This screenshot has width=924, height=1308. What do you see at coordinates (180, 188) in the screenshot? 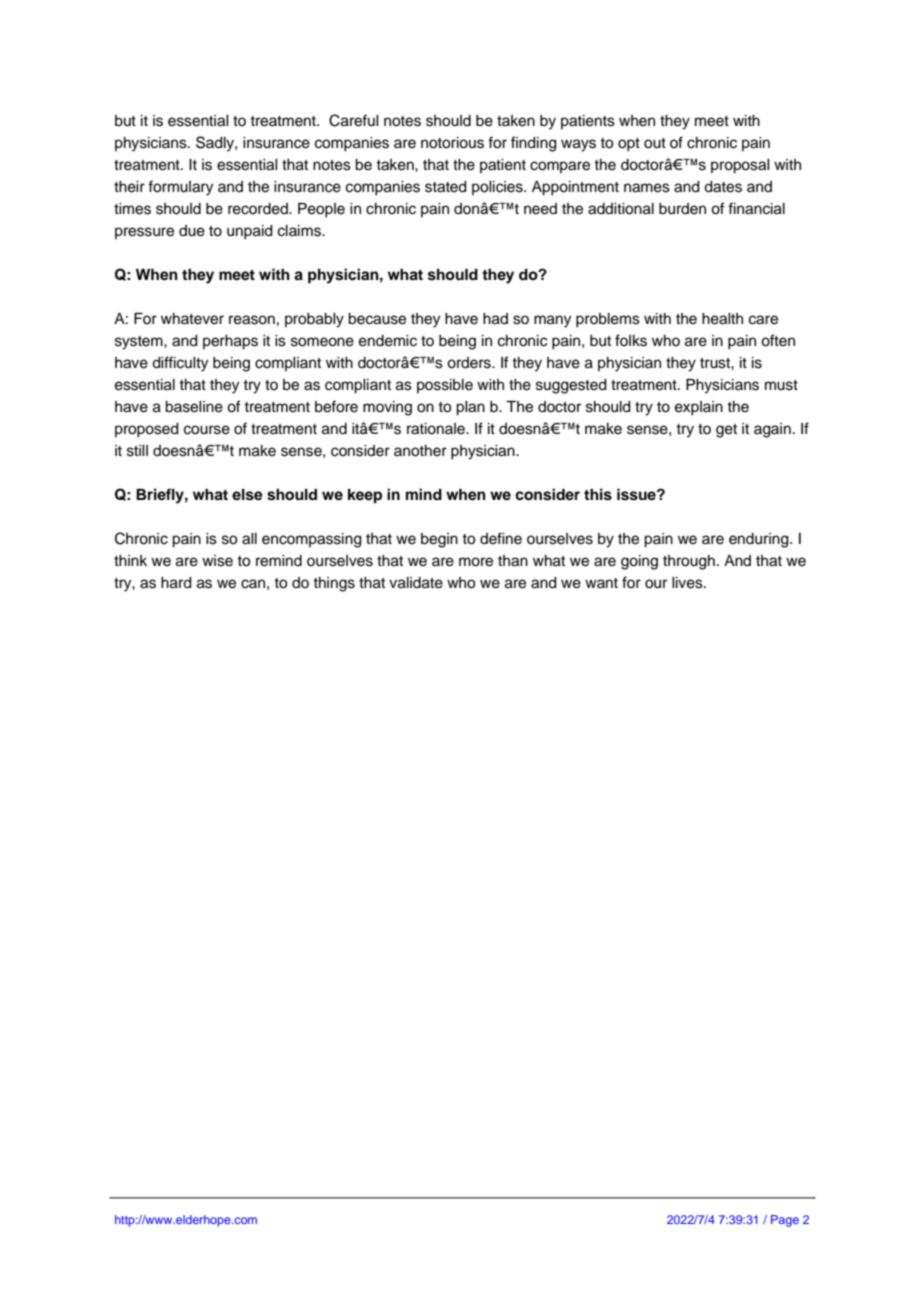
I see `formulary` at bounding box center [180, 188].
